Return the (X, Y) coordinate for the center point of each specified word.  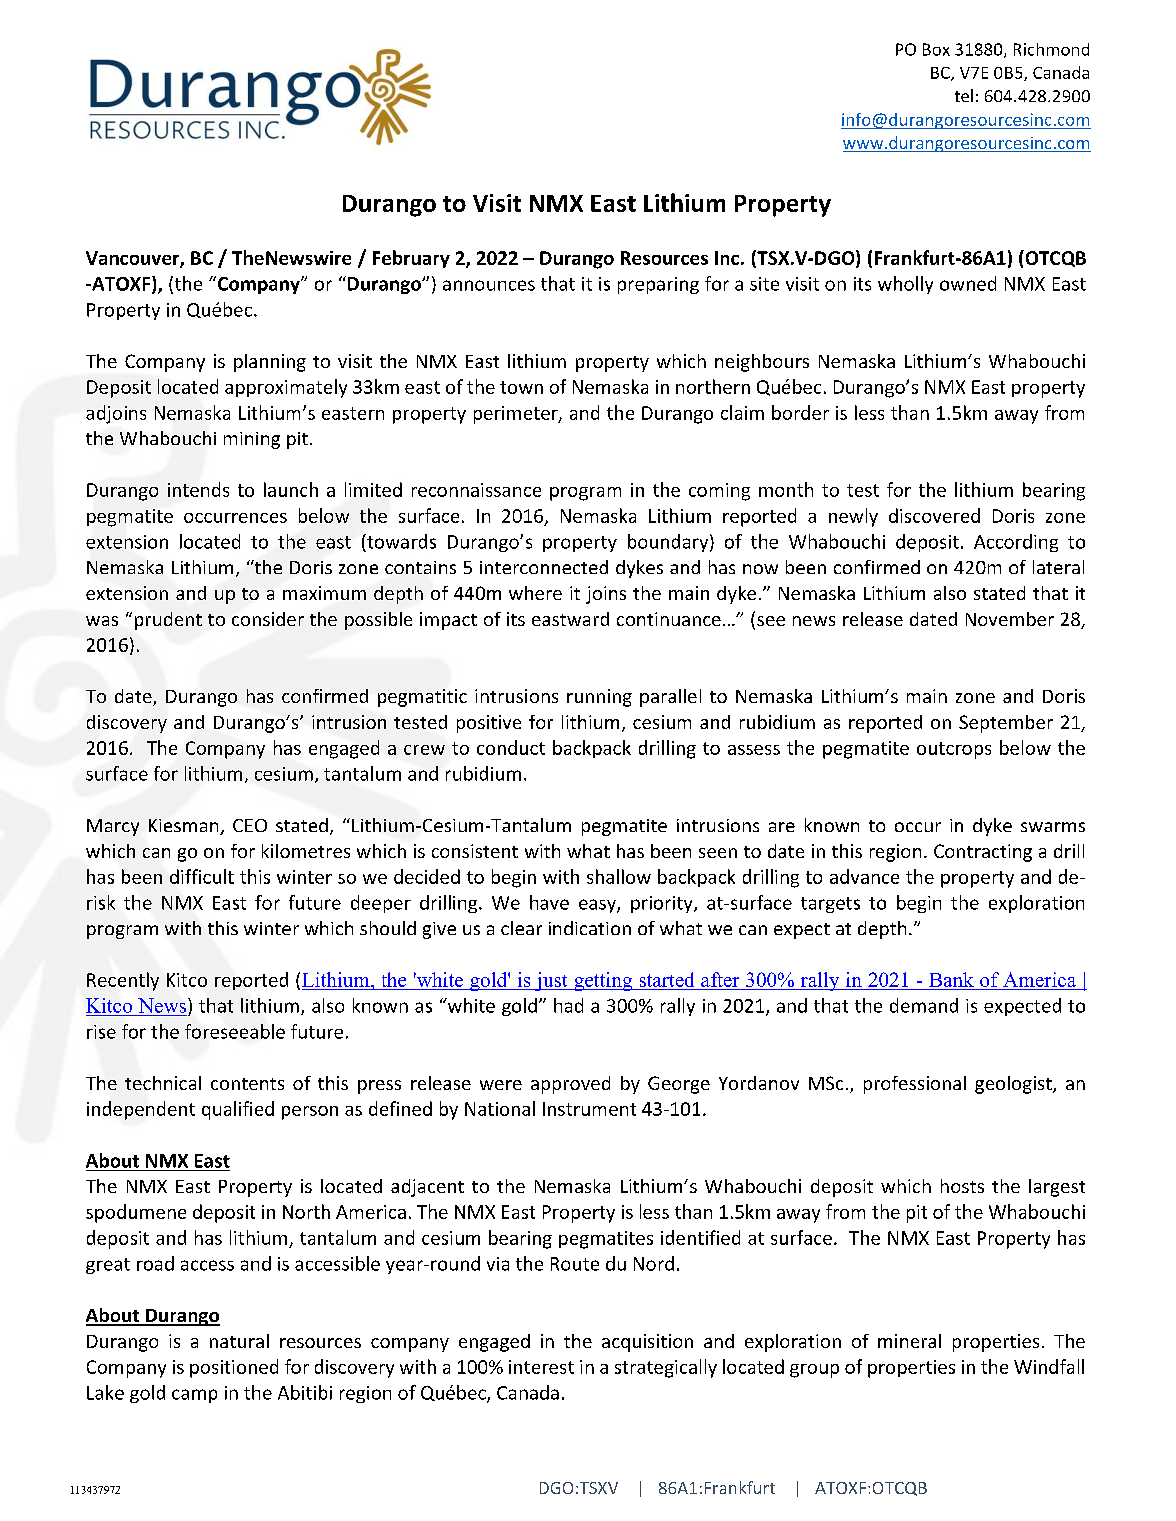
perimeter (517, 415)
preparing (658, 285)
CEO (250, 825)
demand (924, 1005)
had (568, 1005)
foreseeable (235, 1031)
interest (541, 1367)
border (800, 412)
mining (252, 440)
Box (936, 49)
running (599, 698)
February (411, 259)
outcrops (954, 750)
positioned (234, 1368)
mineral (909, 1341)
